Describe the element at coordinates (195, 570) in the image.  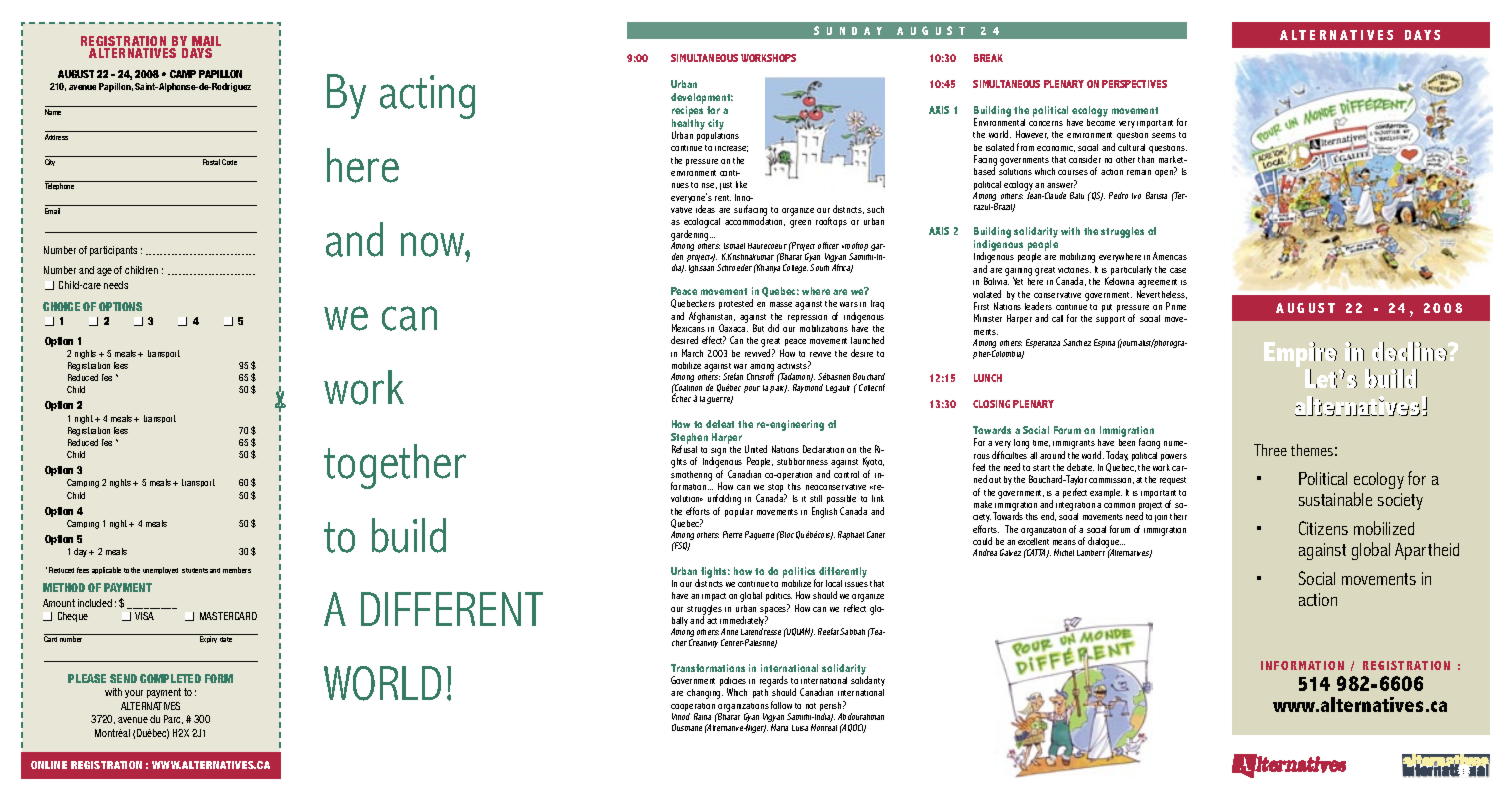
I see `STUDENTS` at that location.
